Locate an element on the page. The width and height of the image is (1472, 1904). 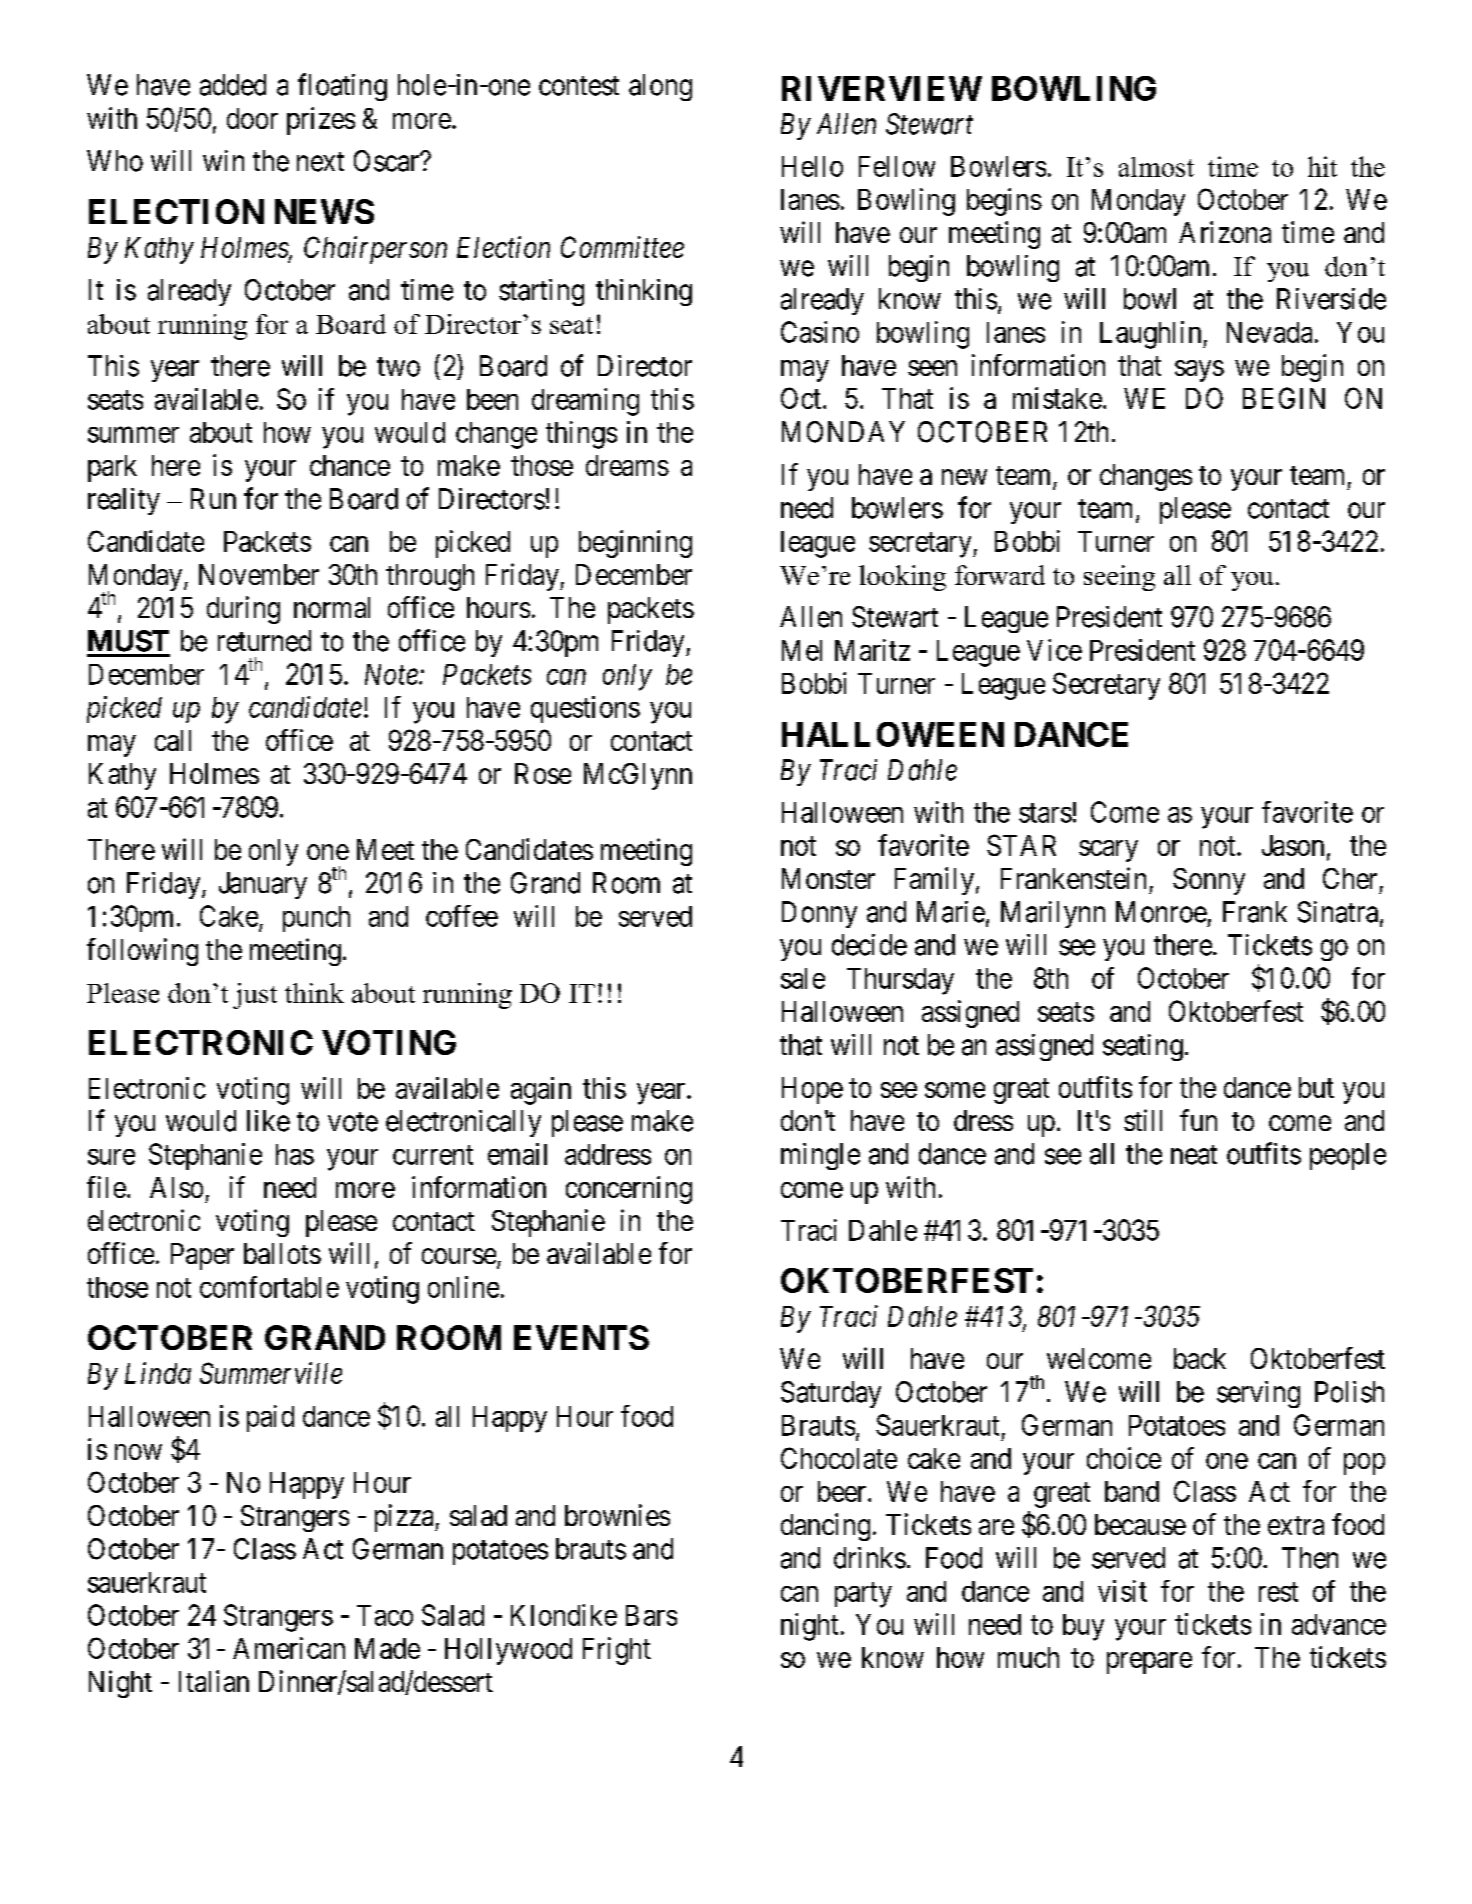
concerning is located at coordinates (629, 1190).
